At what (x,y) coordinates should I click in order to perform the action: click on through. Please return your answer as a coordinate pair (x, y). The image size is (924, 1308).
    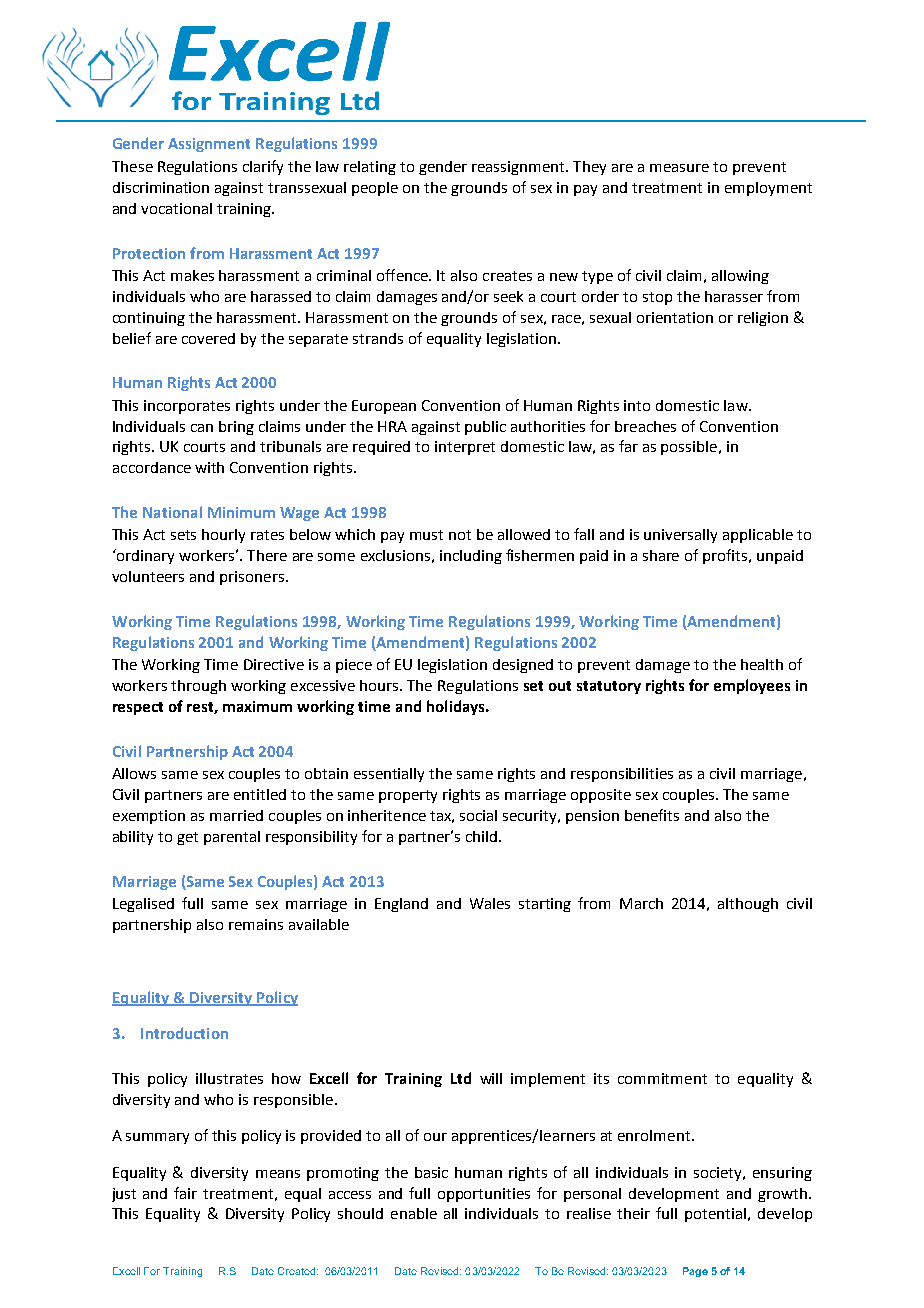
    Looking at the image, I should click on (198, 687).
